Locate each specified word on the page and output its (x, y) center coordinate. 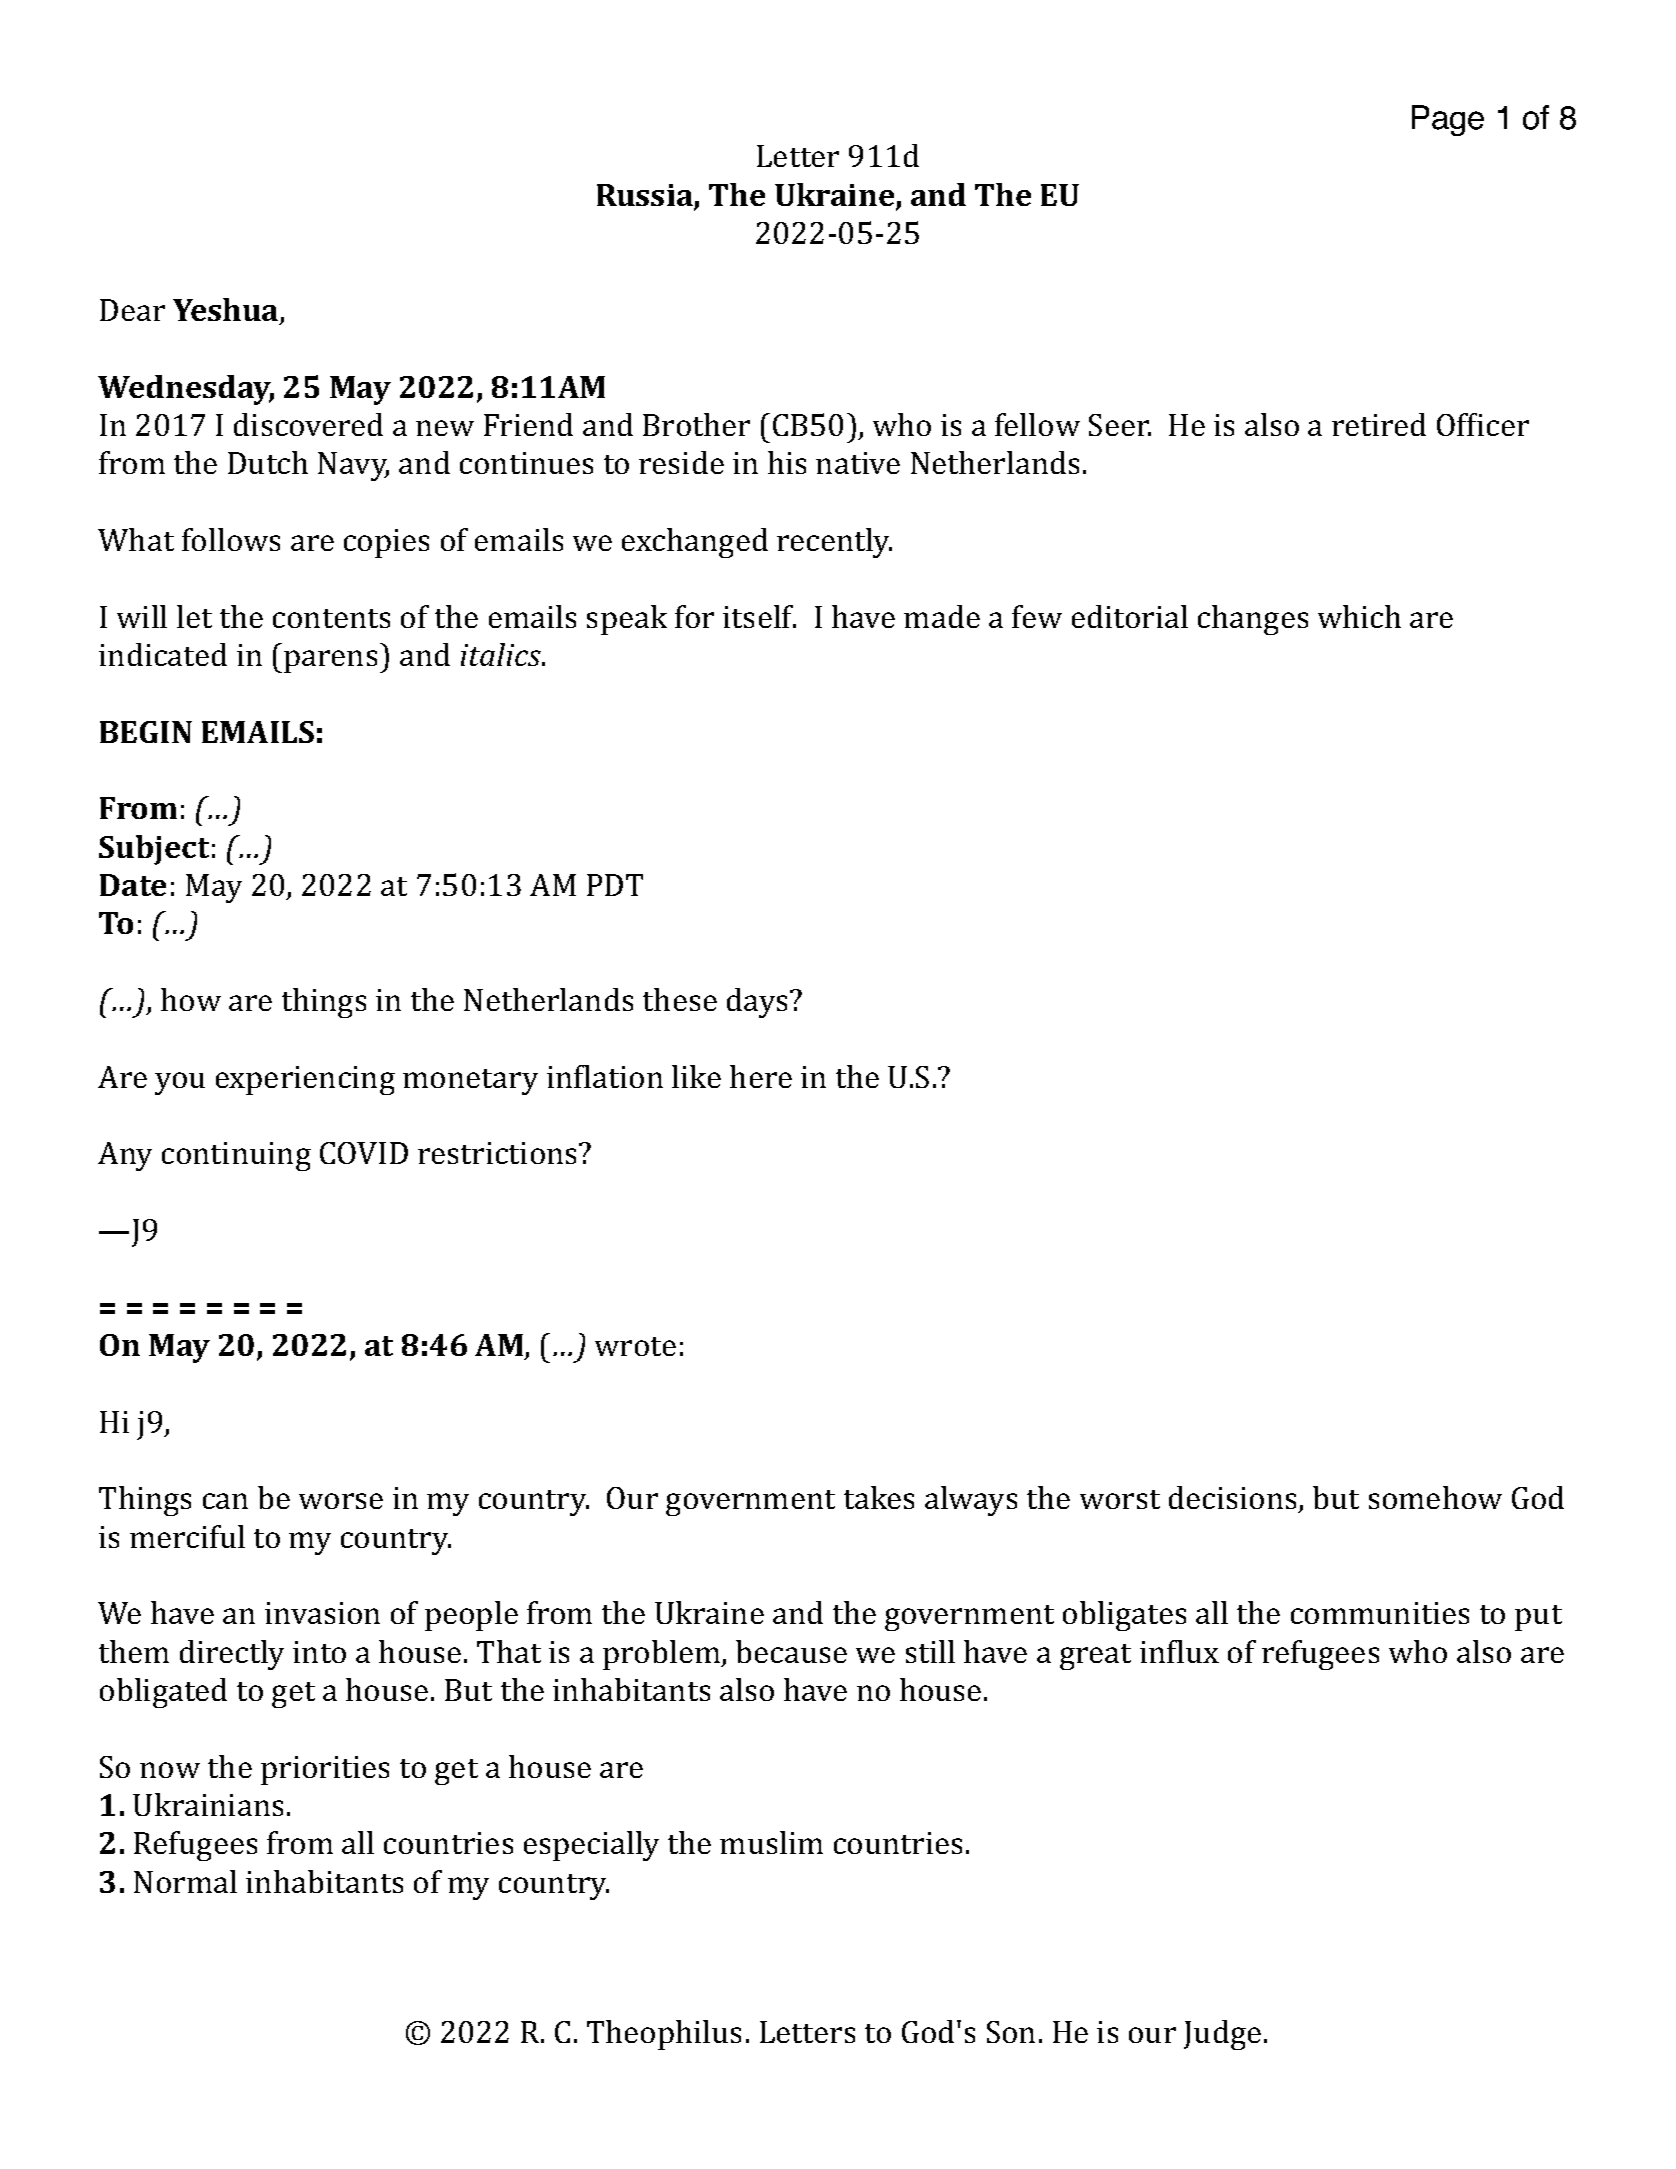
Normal (185, 1881)
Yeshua (227, 311)
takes (879, 1497)
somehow (1435, 1497)
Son (1011, 2032)
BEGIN (146, 732)
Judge (1222, 2035)
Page (1448, 120)
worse (341, 1501)
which (1359, 616)
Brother (696, 424)
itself (759, 616)
